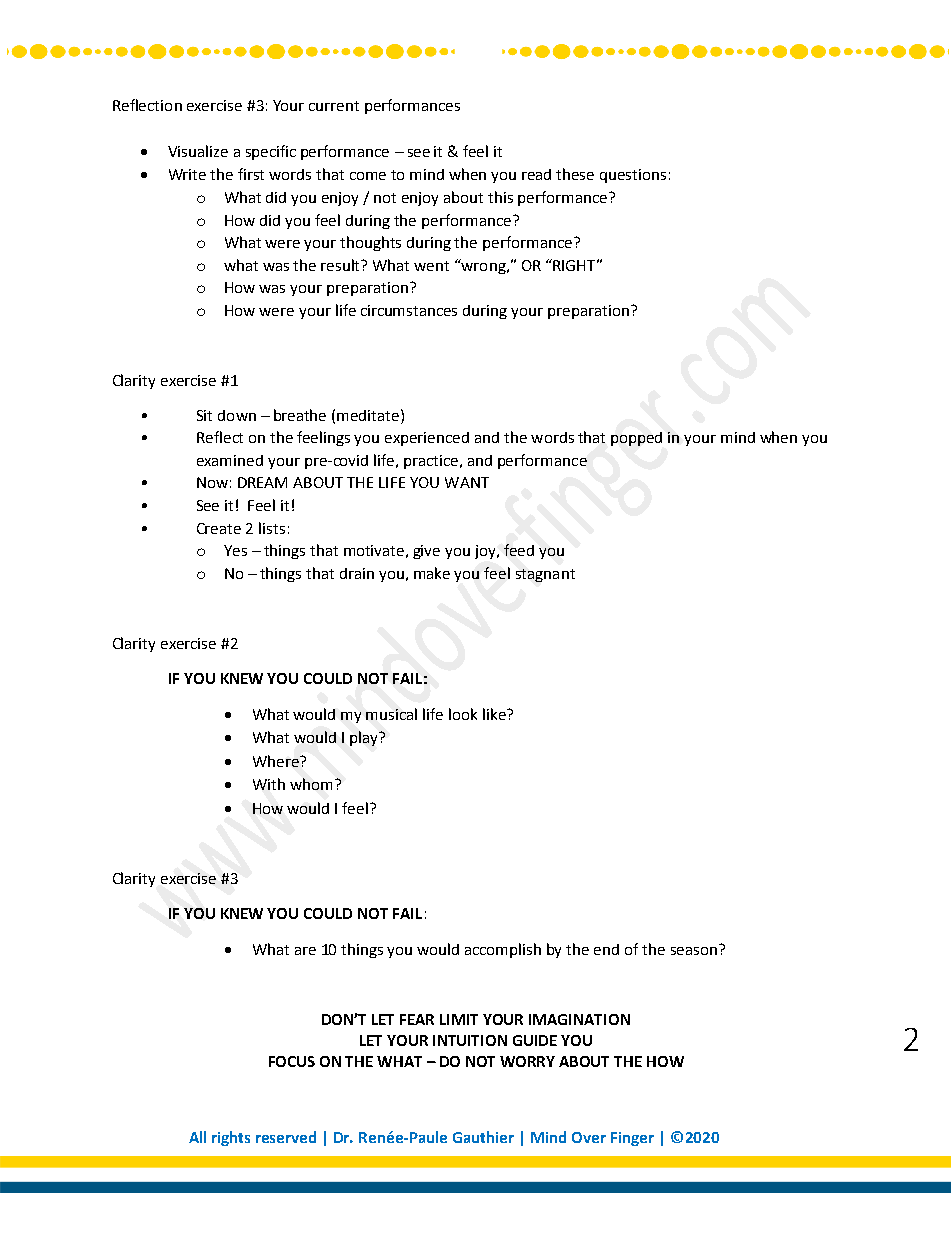  Describe the element at coordinates (633, 176) in the document. I see `questions` at that location.
